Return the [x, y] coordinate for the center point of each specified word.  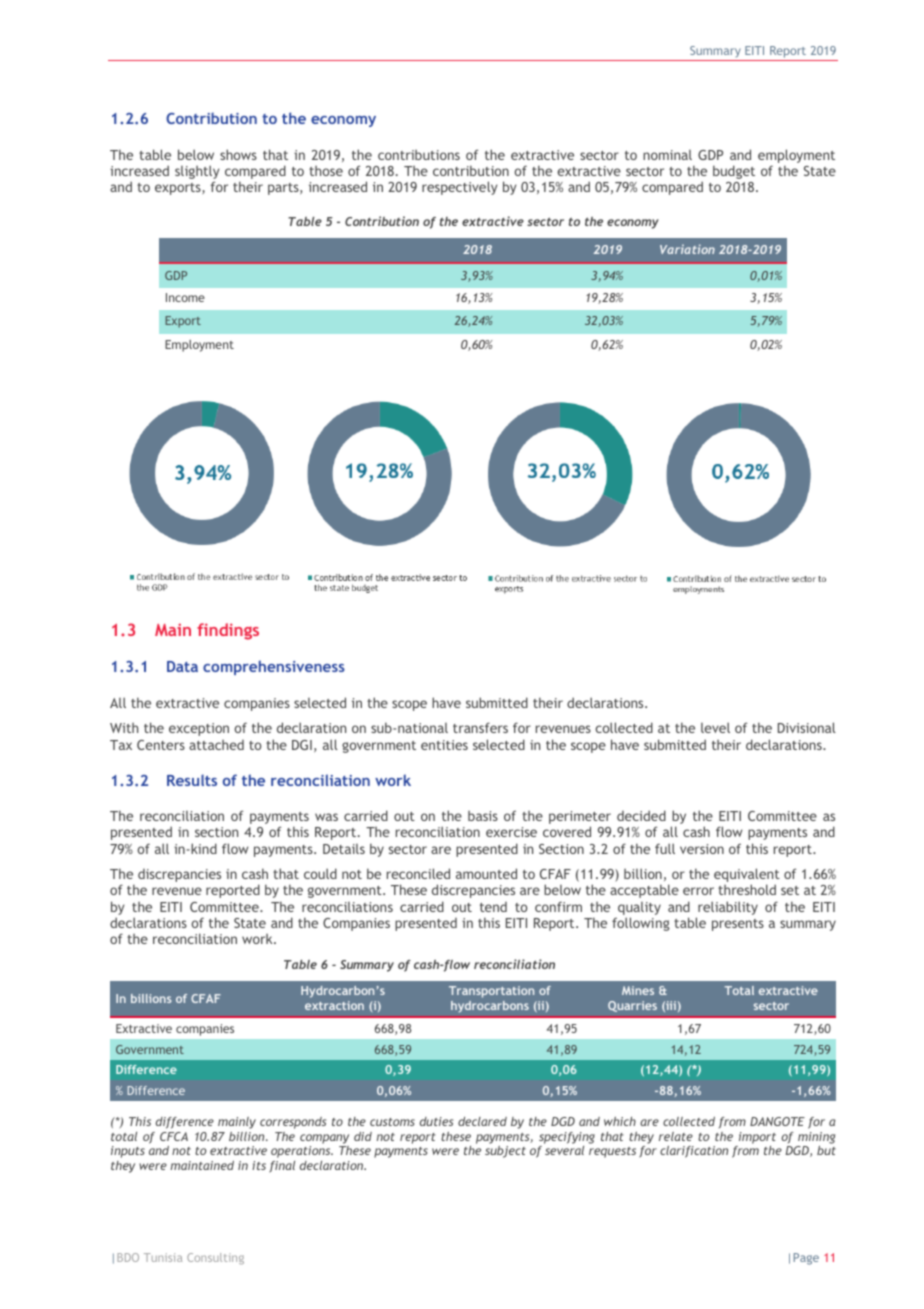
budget [734, 172]
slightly [197, 173]
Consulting [215, 1258]
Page [806, 1259]
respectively [460, 188]
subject [505, 1152]
